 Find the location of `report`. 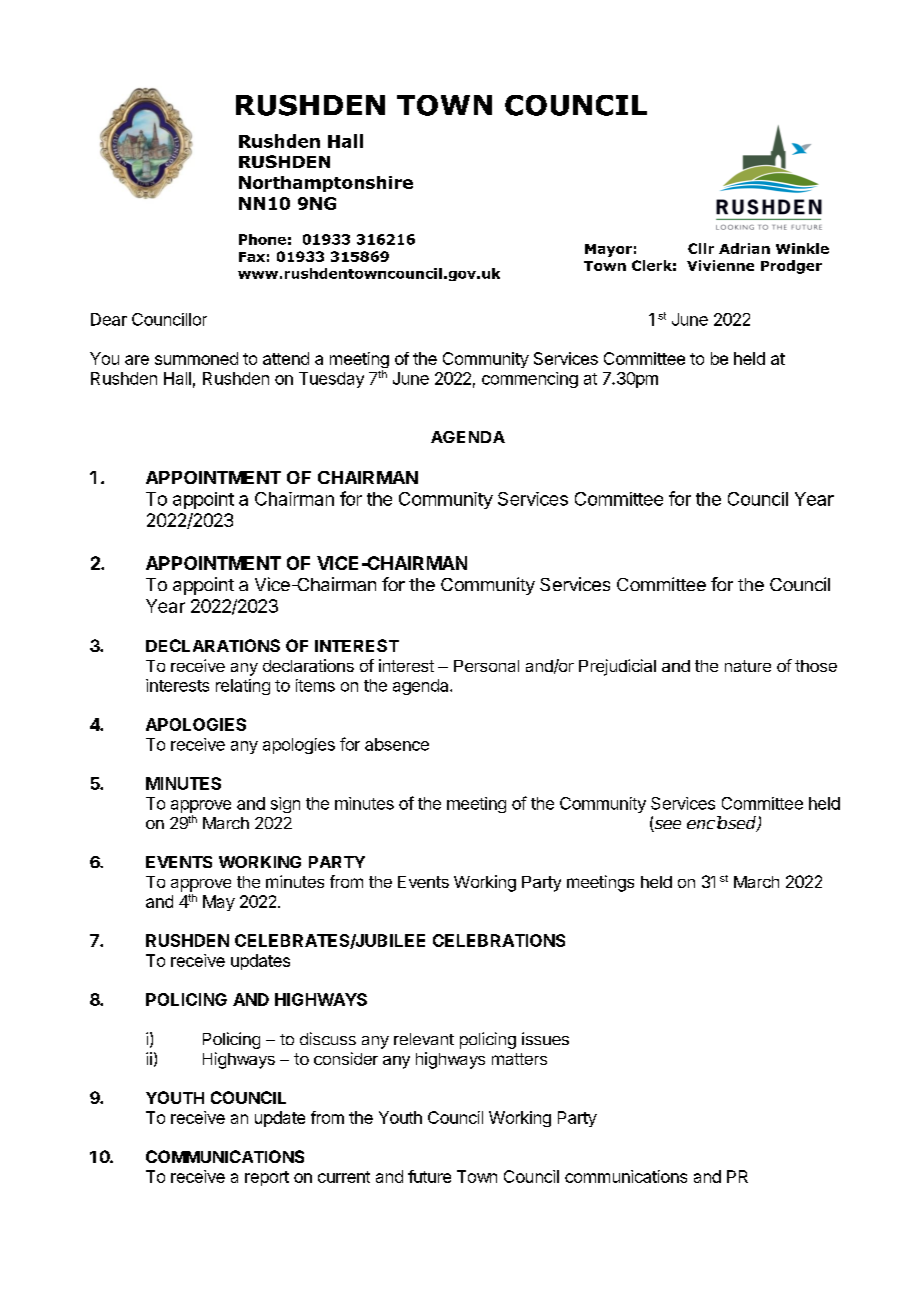

report is located at coordinates (267, 1178).
